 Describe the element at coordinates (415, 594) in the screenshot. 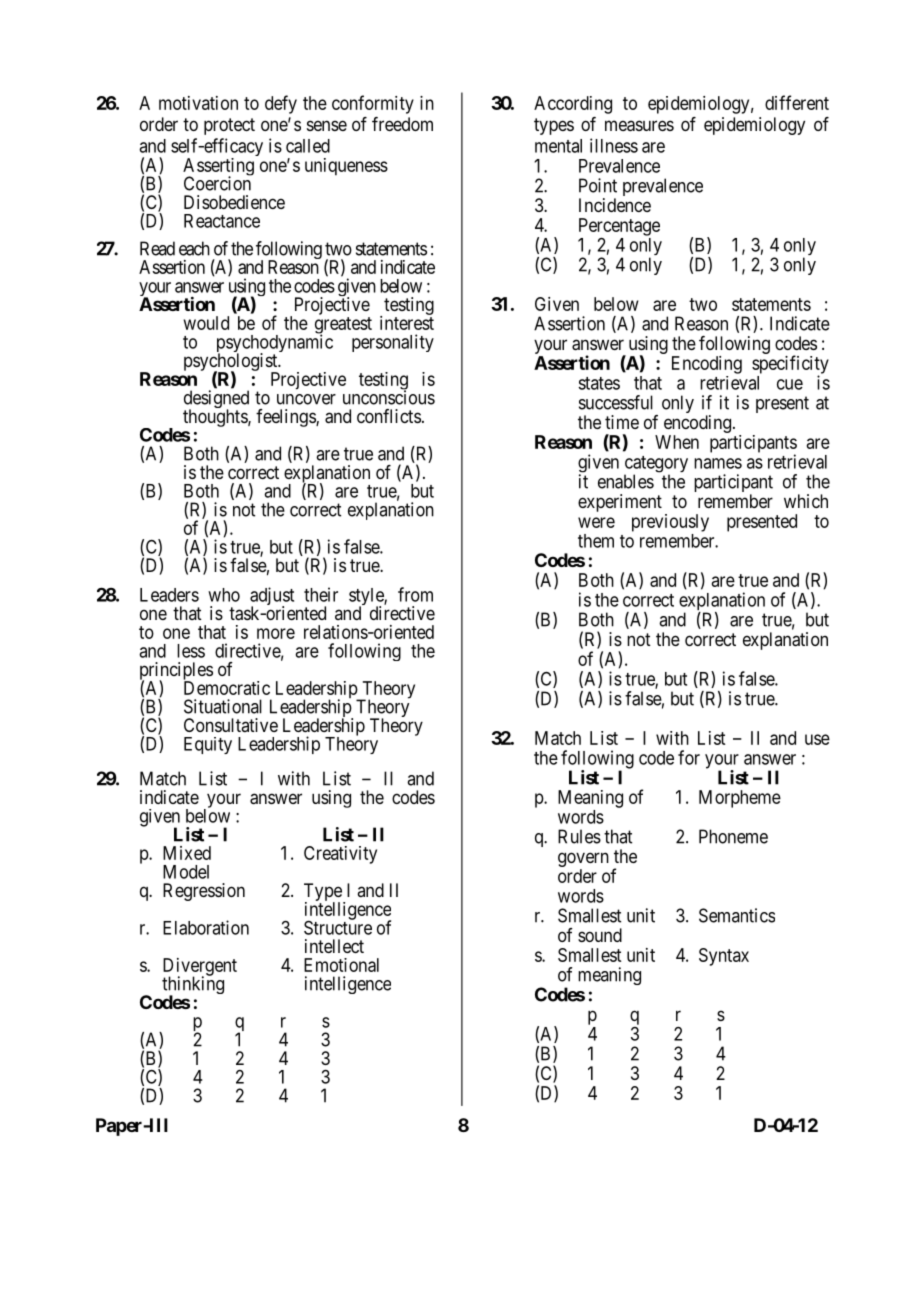

I see `from` at that location.
